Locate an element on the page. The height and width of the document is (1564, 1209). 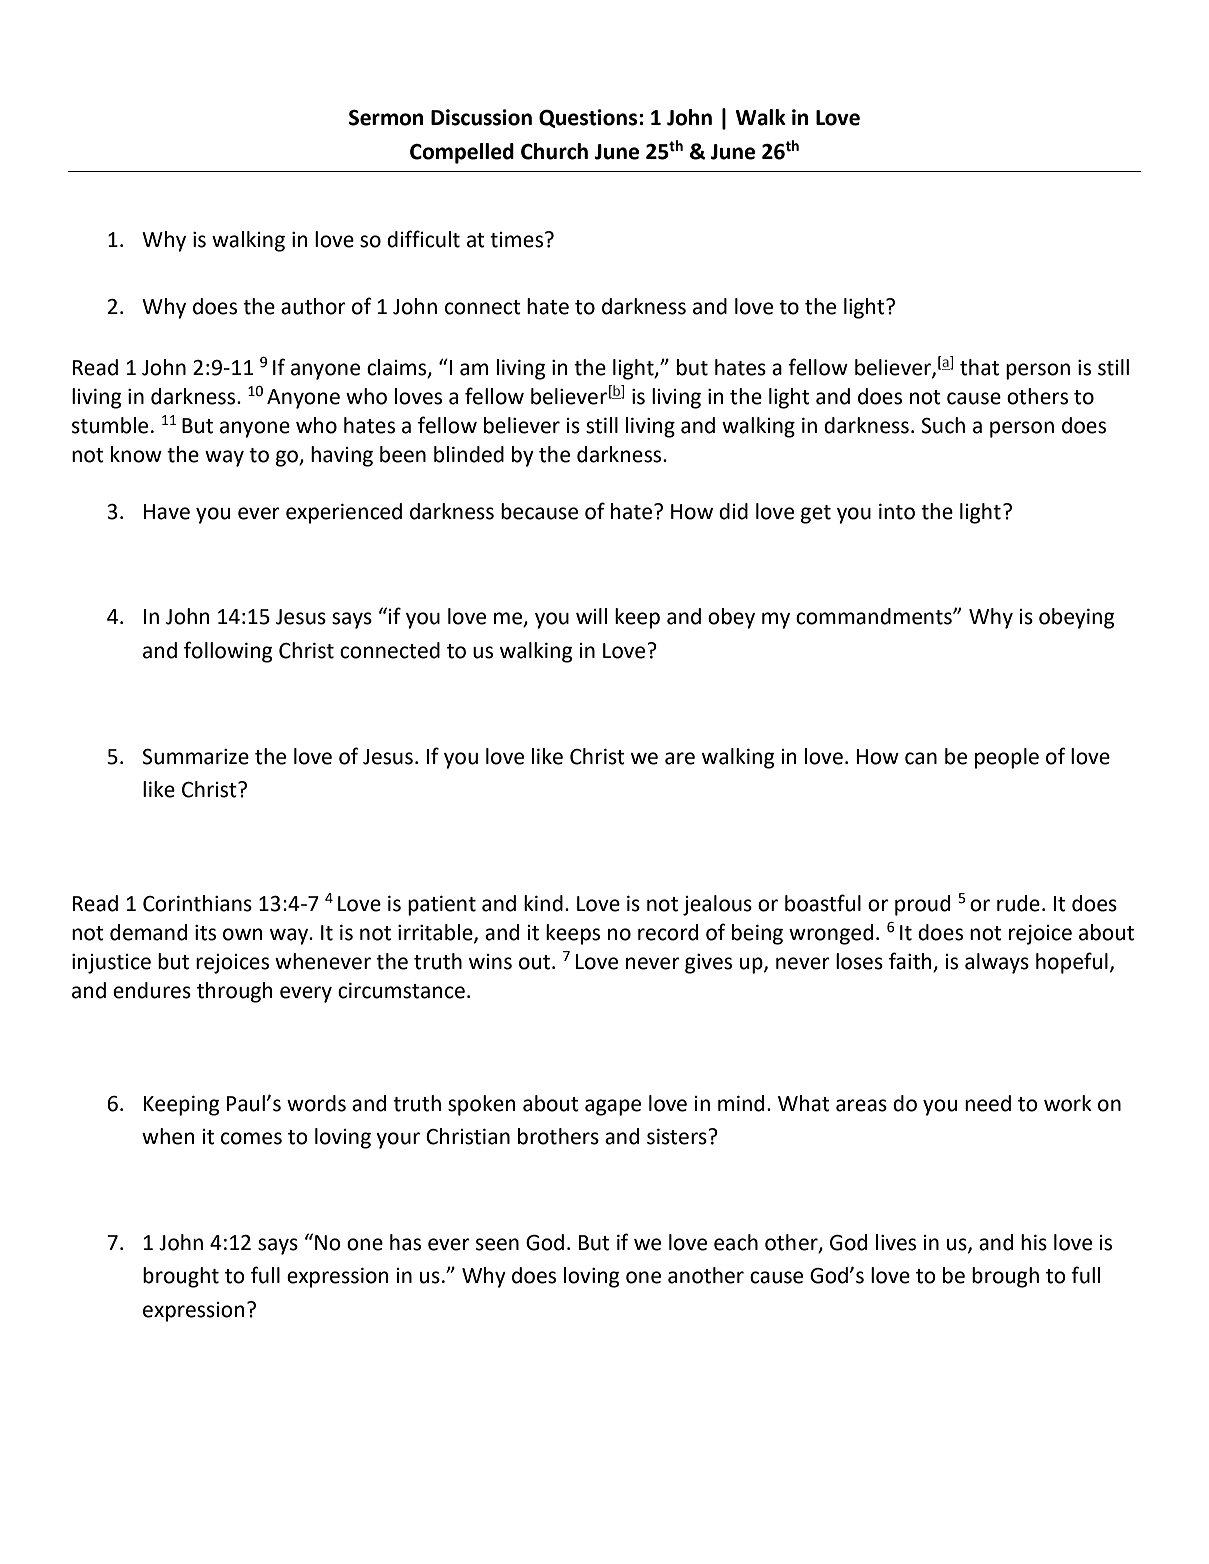
Corinthians is located at coordinates (197, 903).
